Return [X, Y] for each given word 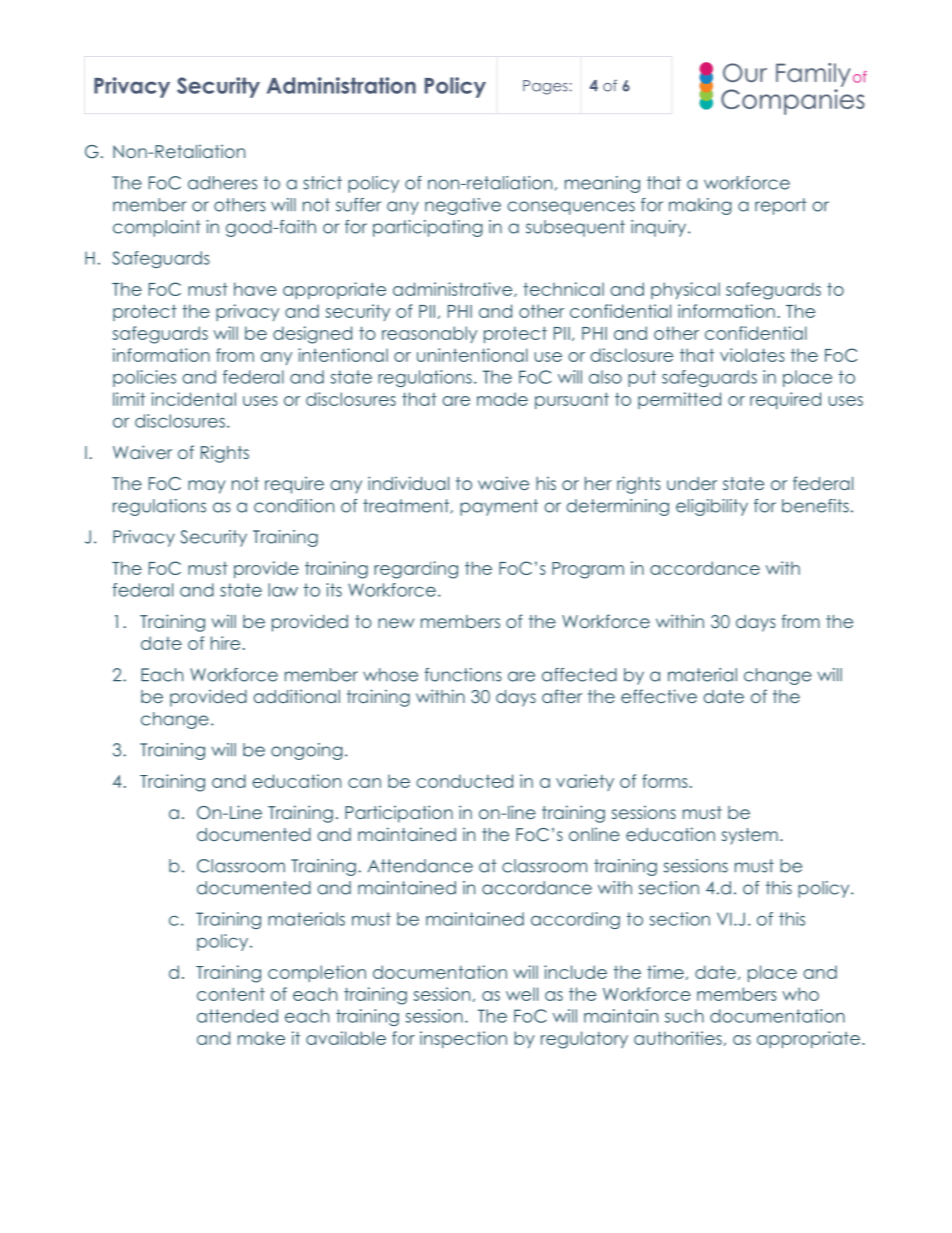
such [684, 1016]
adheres [222, 183]
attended [237, 1016]
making [700, 206]
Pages [545, 87]
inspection [463, 1039]
